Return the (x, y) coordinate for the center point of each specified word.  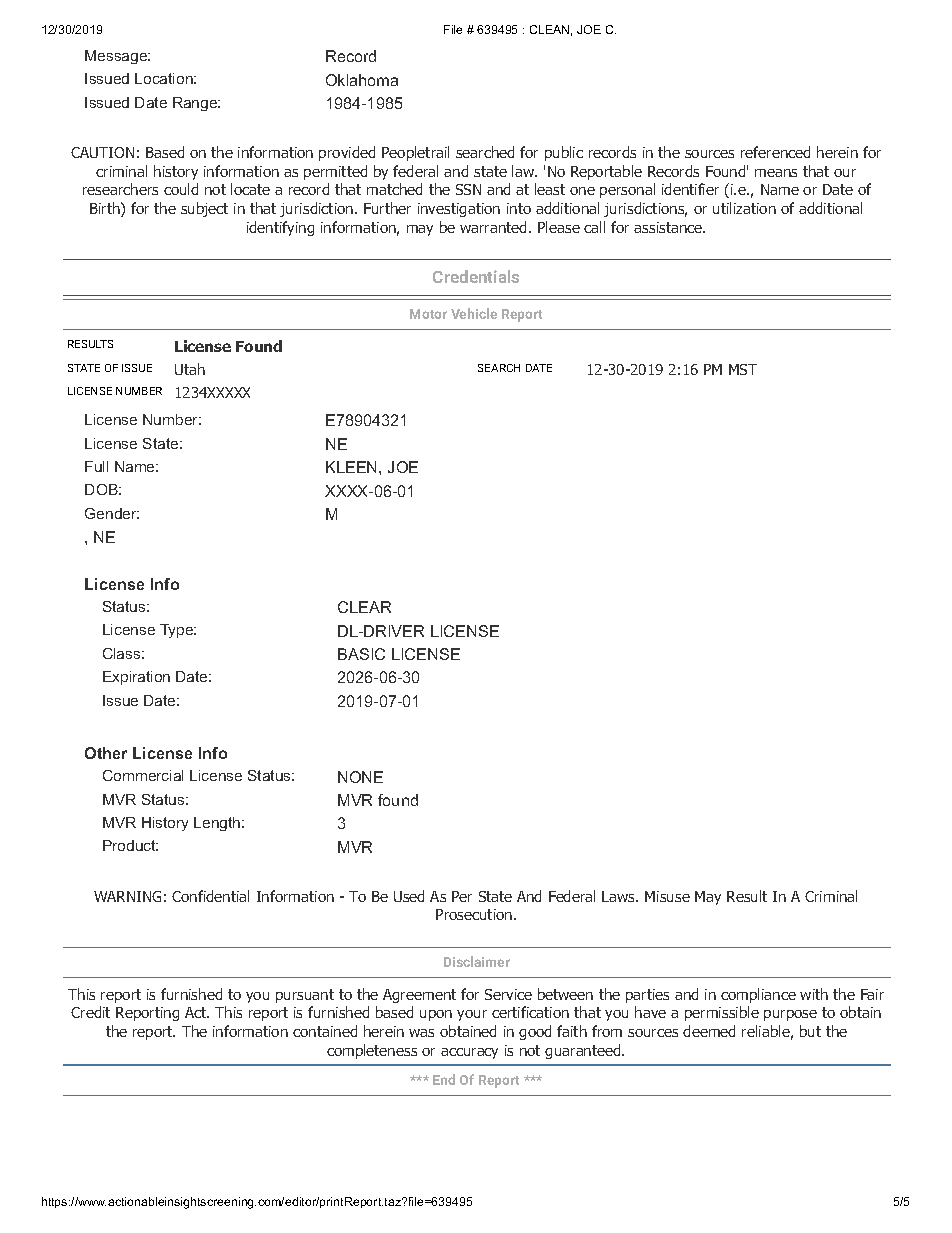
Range (196, 104)
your (472, 1015)
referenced (775, 152)
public (564, 153)
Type (178, 631)
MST (743, 369)
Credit (90, 1012)
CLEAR (364, 607)
